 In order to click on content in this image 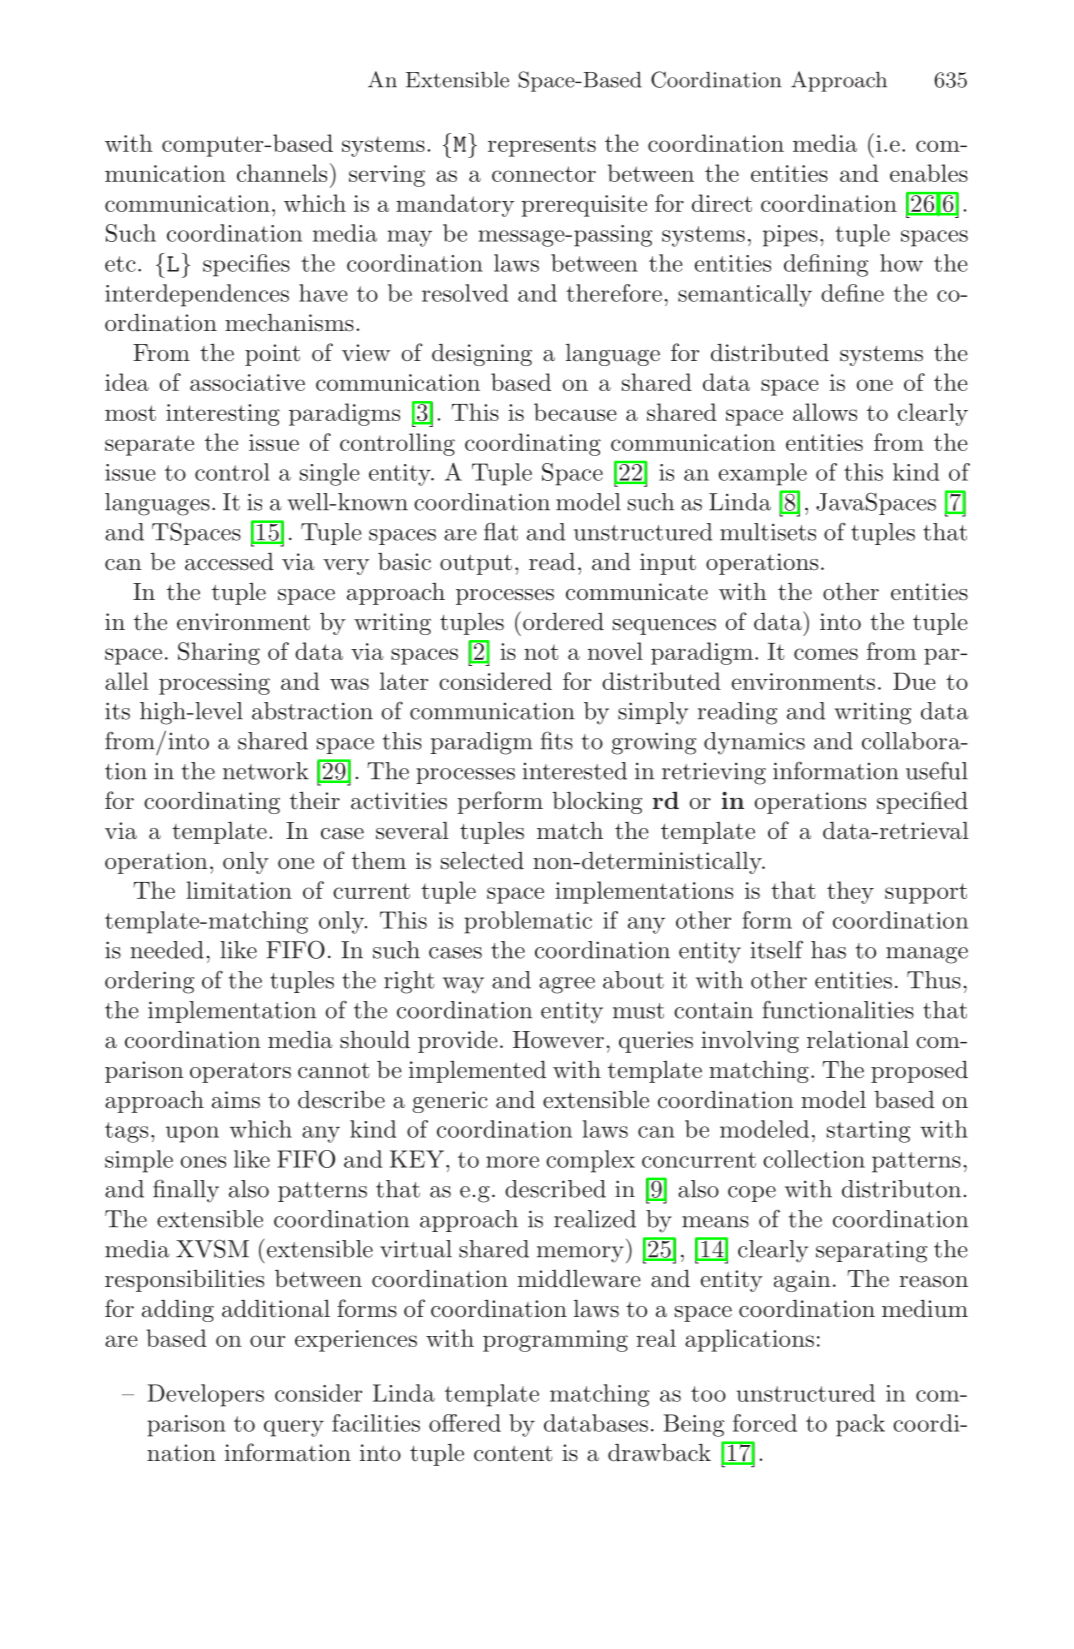, I will do `click(513, 1454)`.
